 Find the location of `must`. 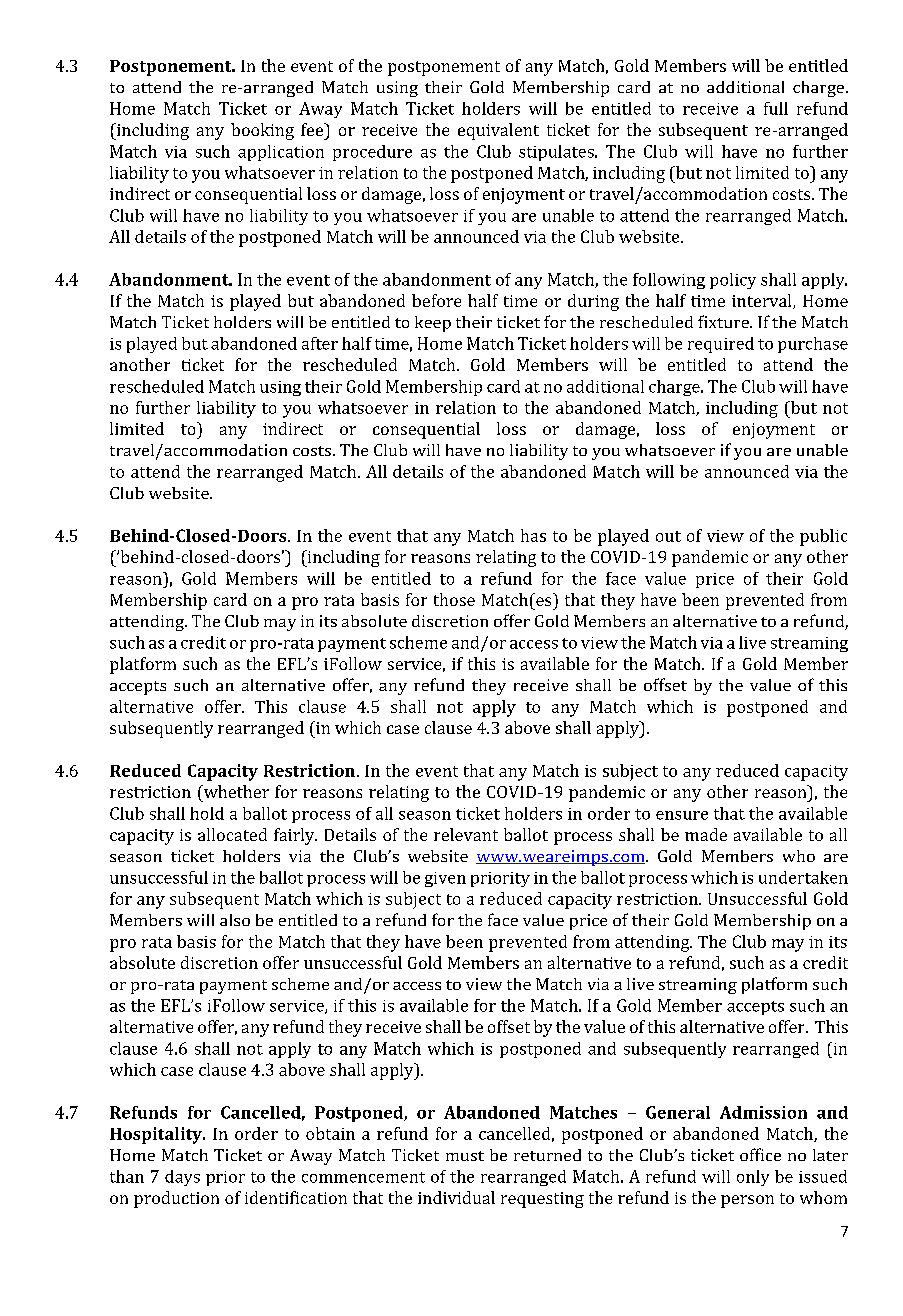

must is located at coordinates (465, 1156).
